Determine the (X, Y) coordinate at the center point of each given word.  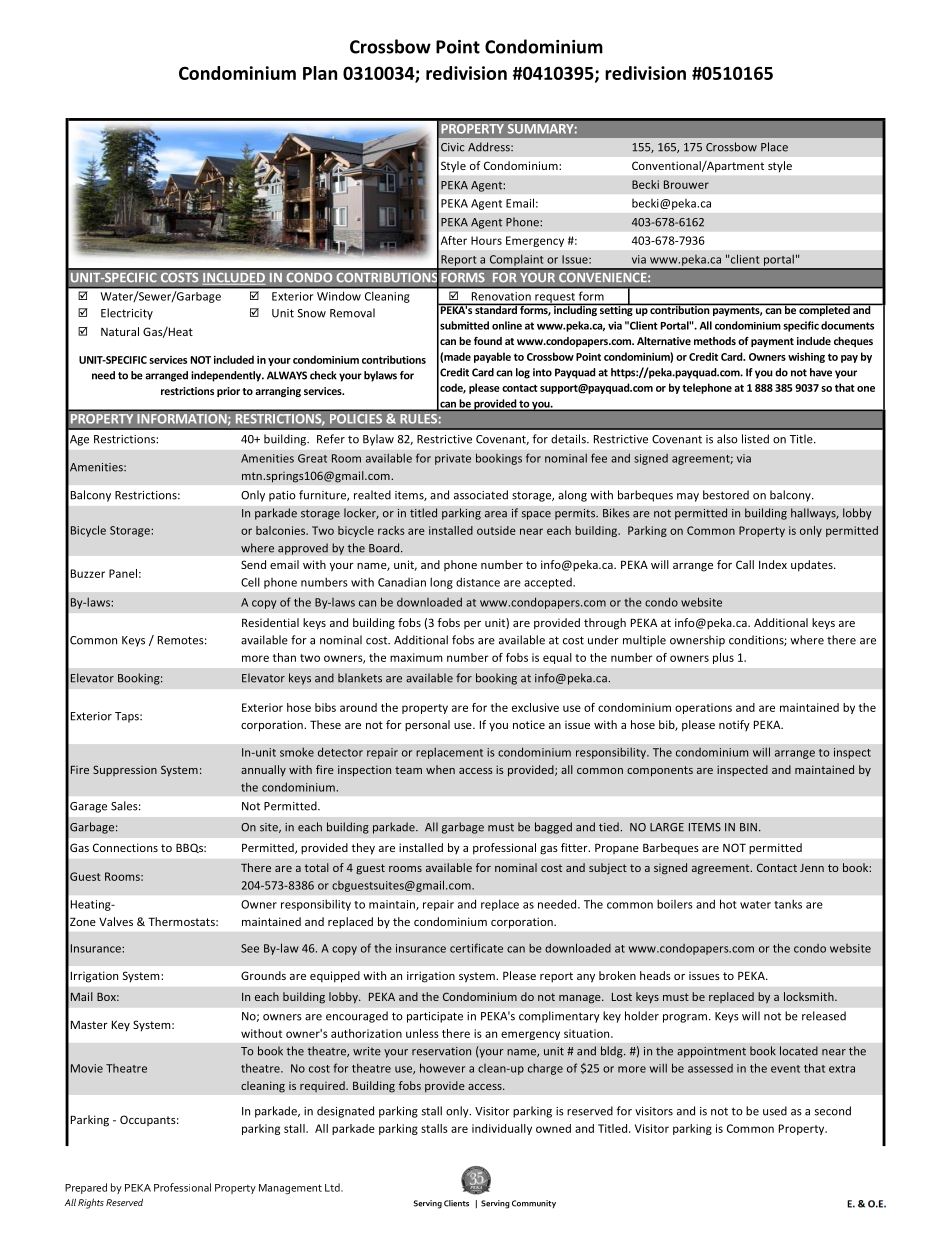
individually (502, 1129)
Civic (453, 147)
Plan (320, 73)
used (775, 1111)
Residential (270, 622)
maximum (416, 657)
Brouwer (686, 184)
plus (723, 658)
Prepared (86, 1188)
